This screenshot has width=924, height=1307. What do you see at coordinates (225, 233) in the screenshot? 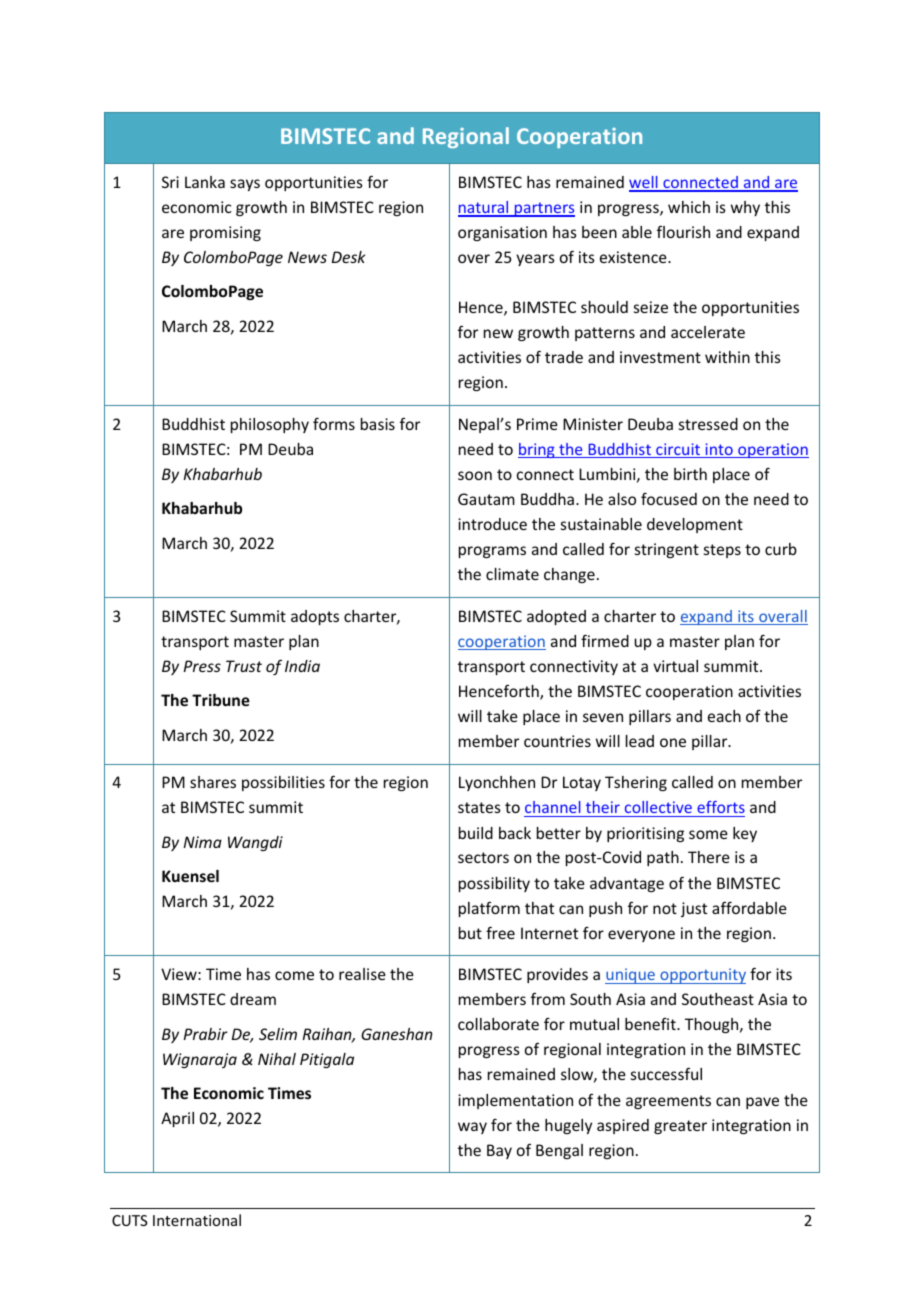
I see `promising` at bounding box center [225, 233].
